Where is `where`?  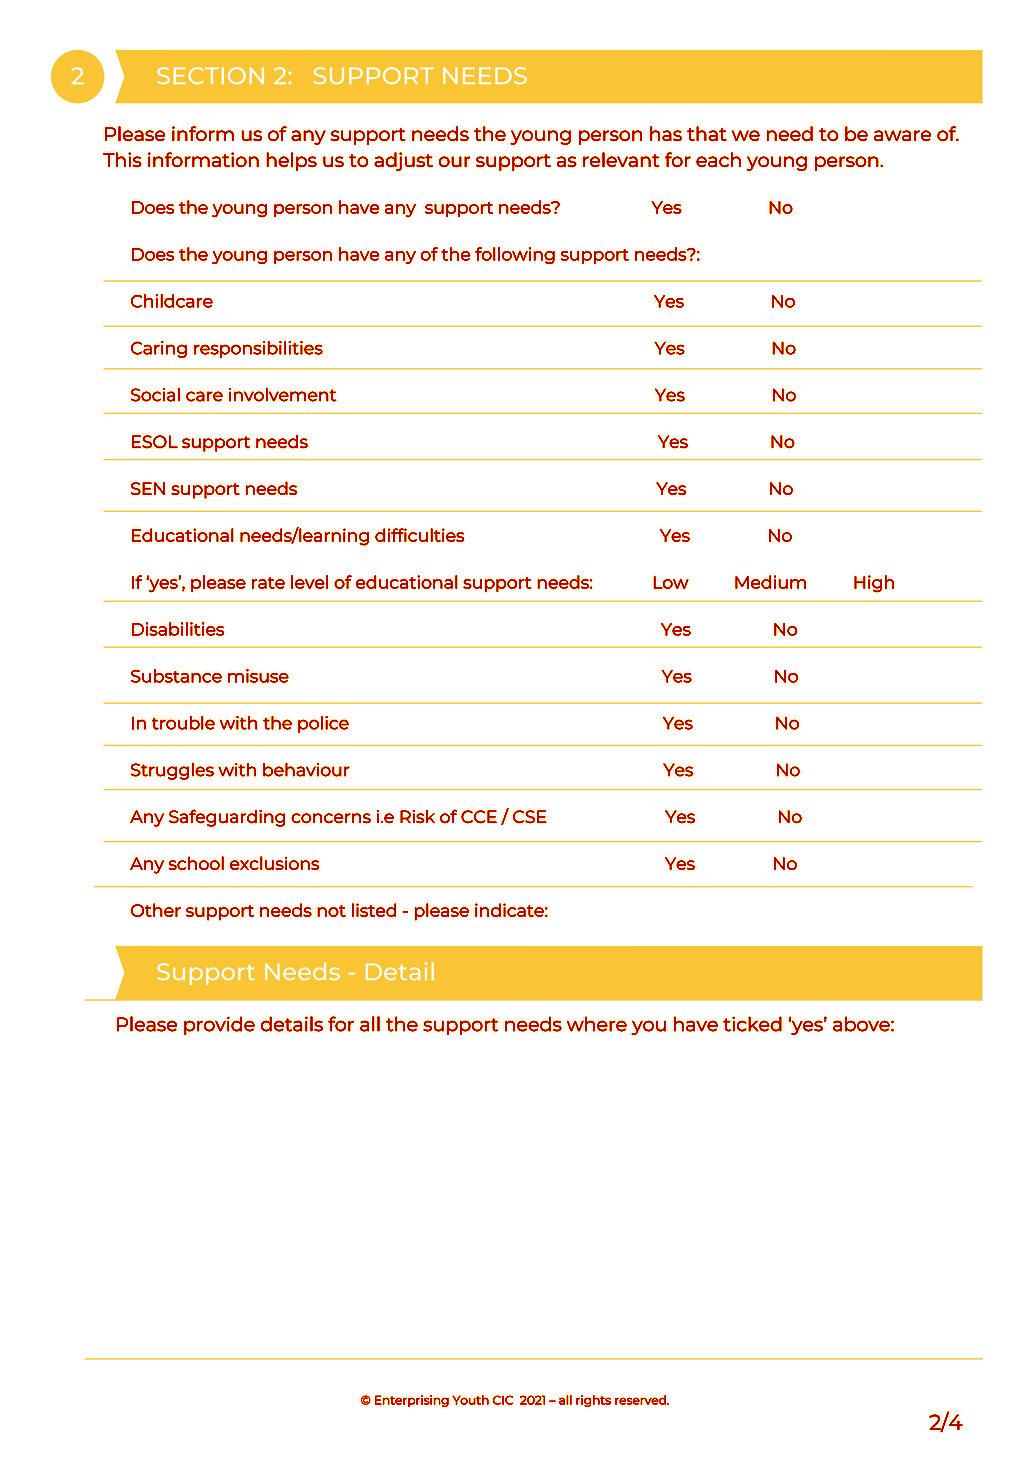
where is located at coordinates (597, 1024).
